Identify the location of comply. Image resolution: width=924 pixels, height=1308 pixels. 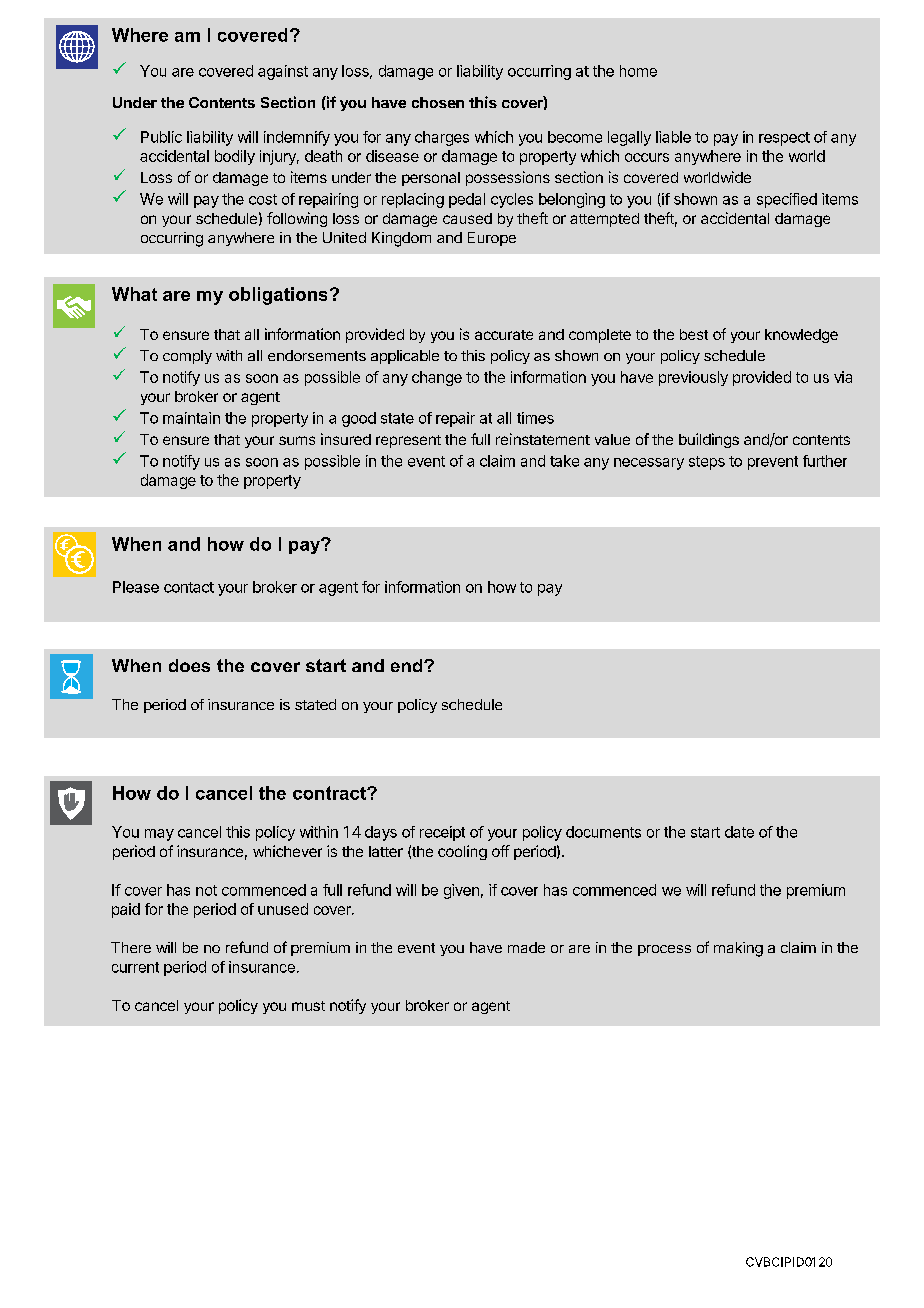
(187, 357).
